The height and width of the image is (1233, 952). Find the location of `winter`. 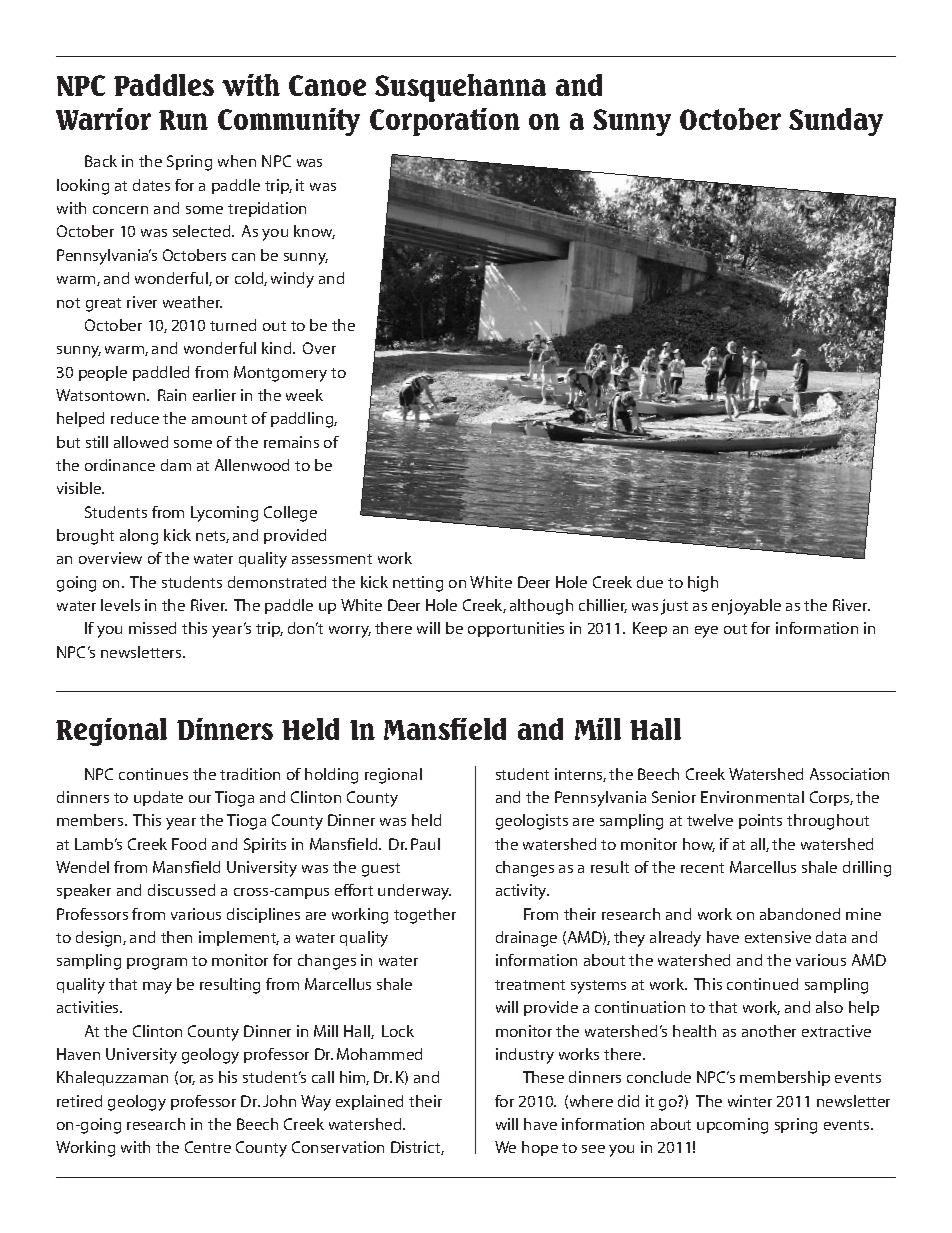

winter is located at coordinates (750, 1101).
